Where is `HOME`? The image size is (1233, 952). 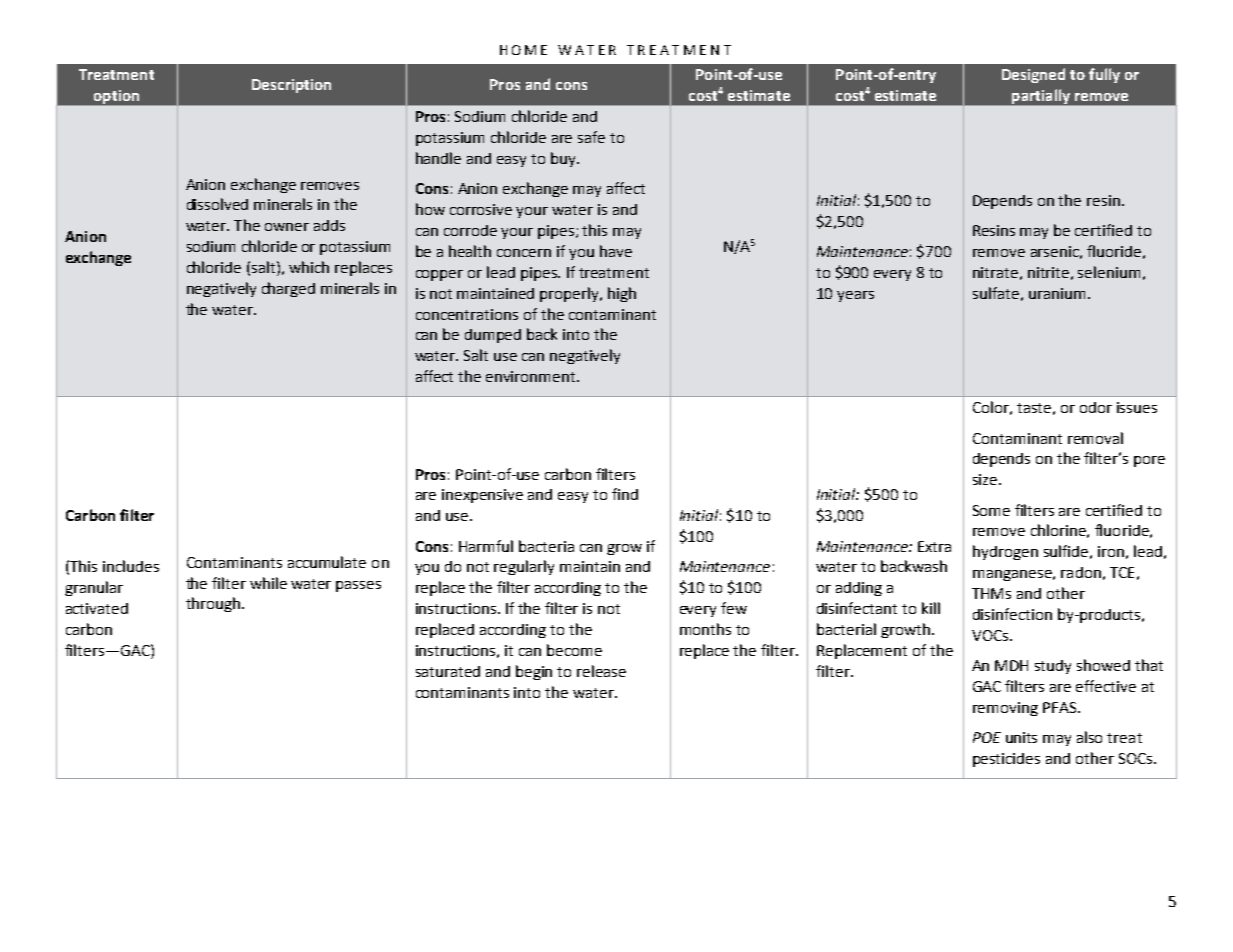 HOME is located at coordinates (523, 50).
